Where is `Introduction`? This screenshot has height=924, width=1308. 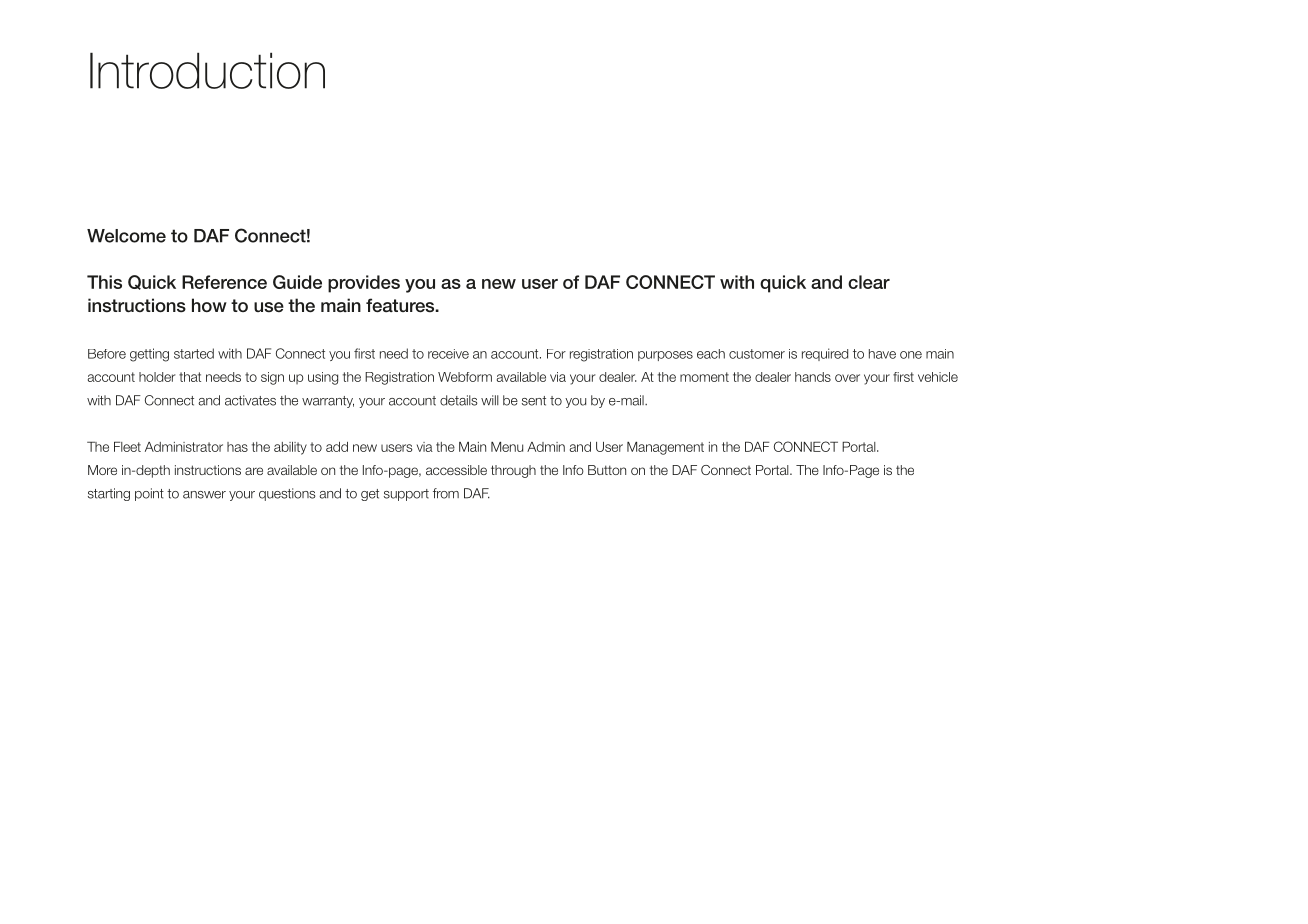
Introduction is located at coordinates (207, 70).
